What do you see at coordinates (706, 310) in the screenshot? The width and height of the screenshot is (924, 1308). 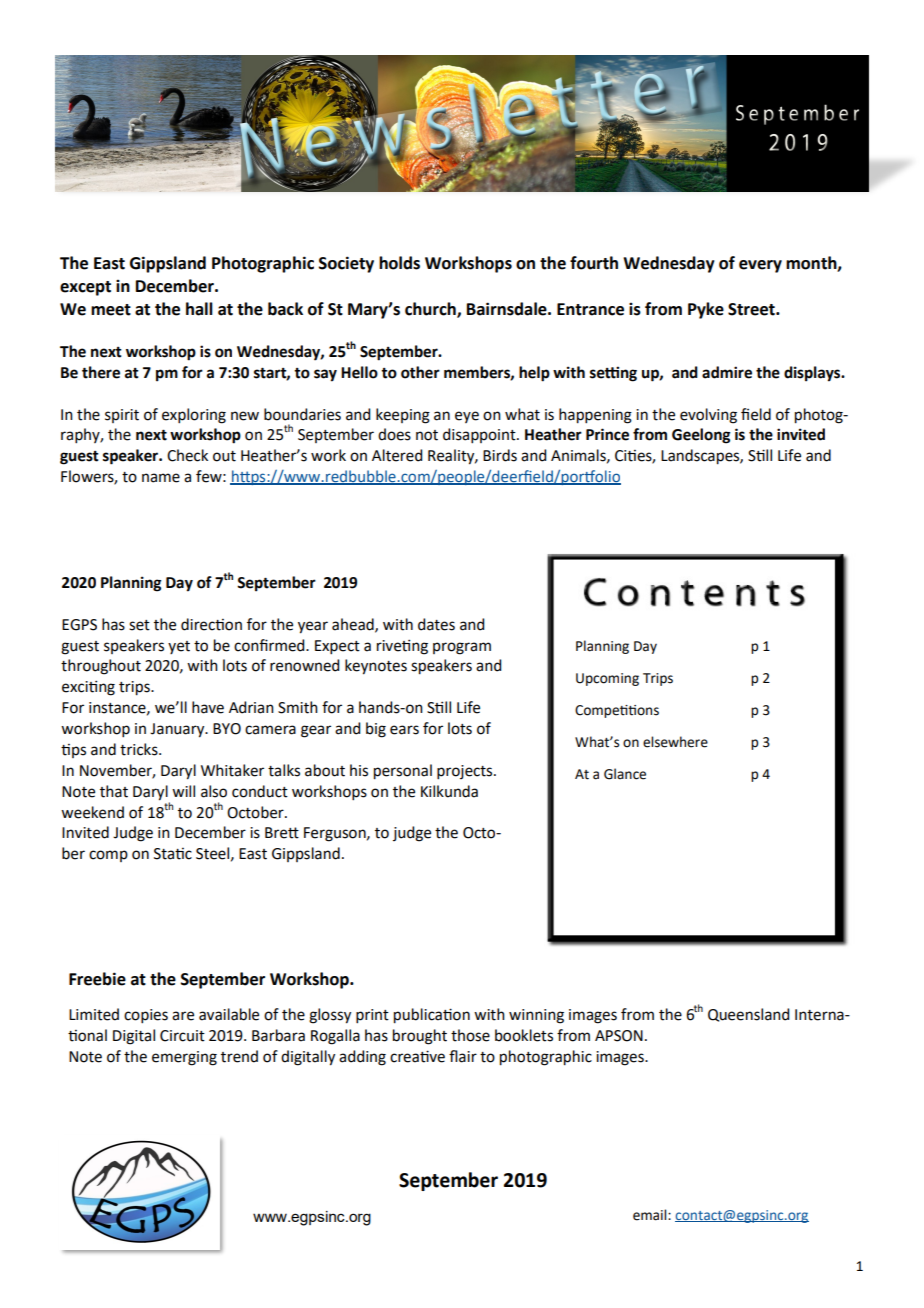 I see `Pyke` at bounding box center [706, 310].
